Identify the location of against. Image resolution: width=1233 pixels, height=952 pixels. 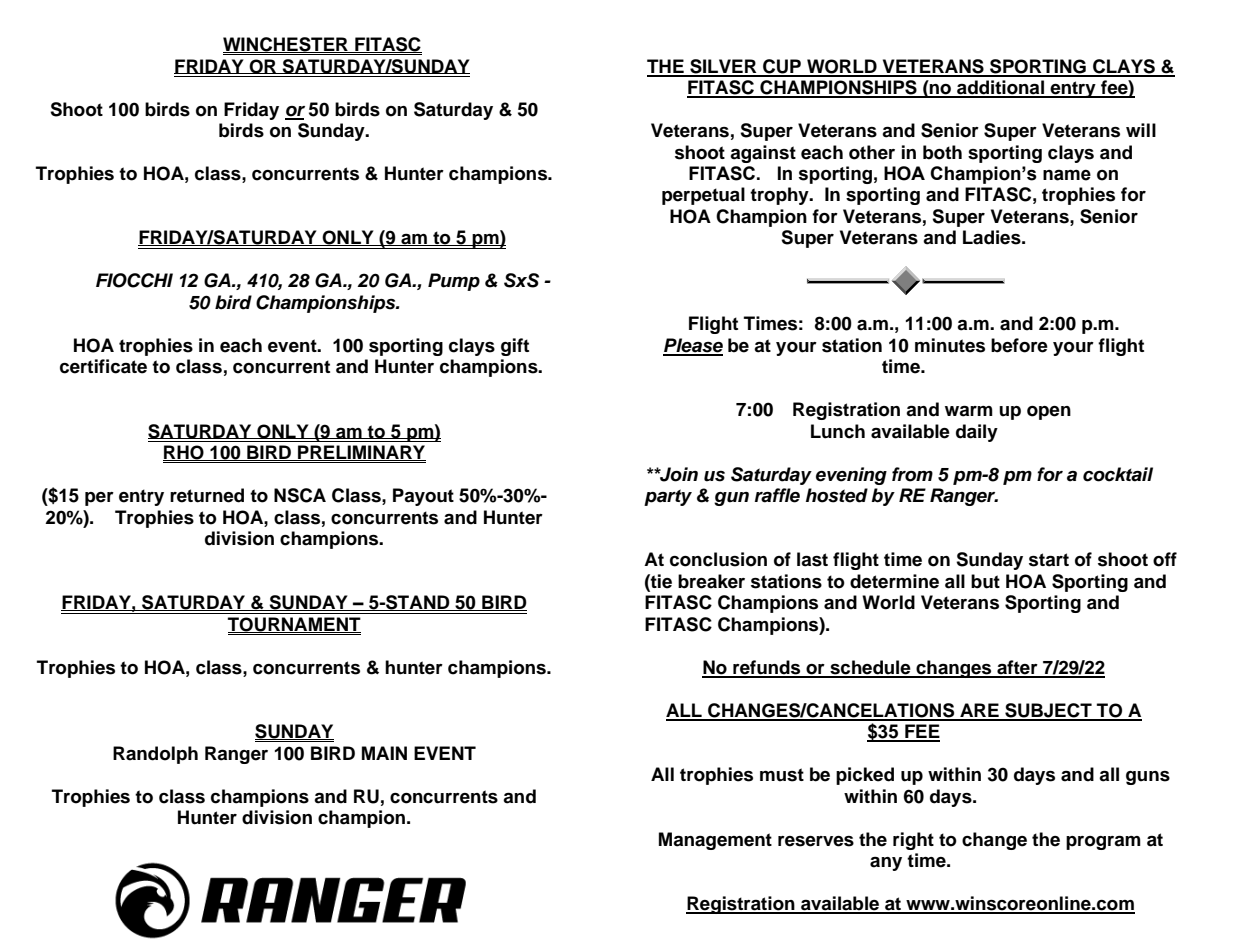
(763, 154).
